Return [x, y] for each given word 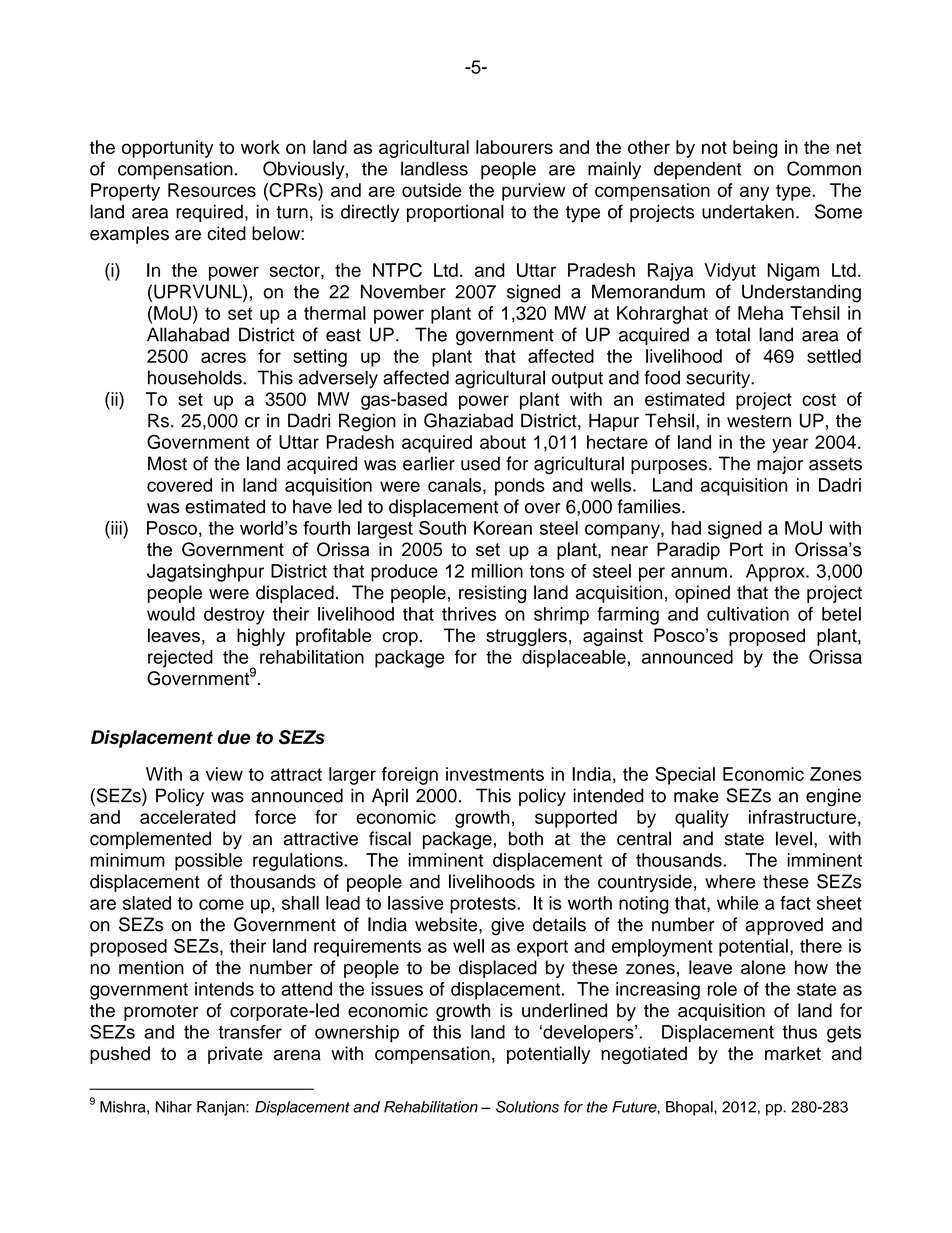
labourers [514, 147]
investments [495, 774]
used [480, 463]
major [780, 465]
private [235, 1055]
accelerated [188, 817]
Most [167, 463]
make [696, 795]
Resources [212, 190]
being [755, 149]
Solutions [527, 1106]
